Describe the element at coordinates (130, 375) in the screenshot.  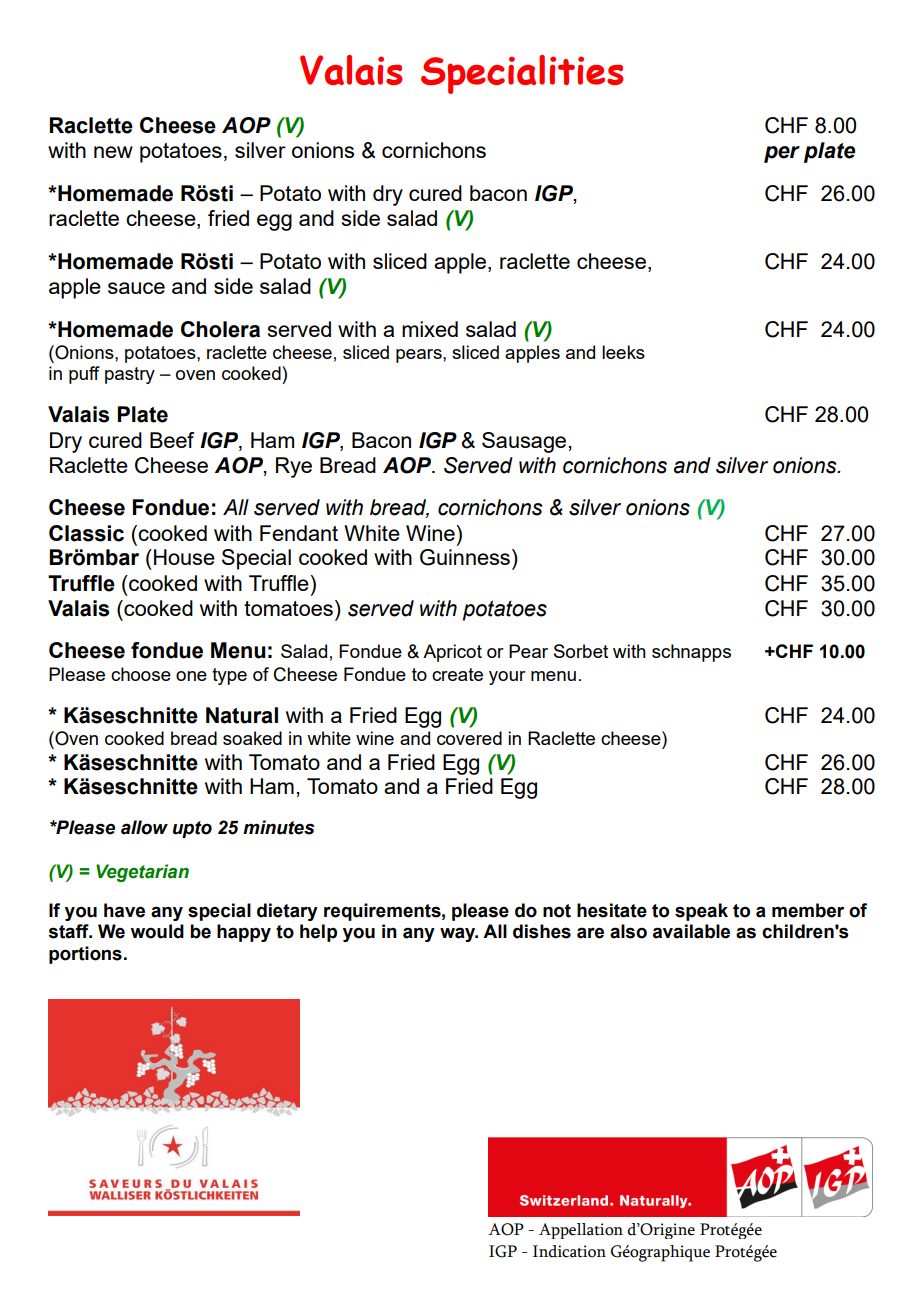
I see `pastry` at that location.
